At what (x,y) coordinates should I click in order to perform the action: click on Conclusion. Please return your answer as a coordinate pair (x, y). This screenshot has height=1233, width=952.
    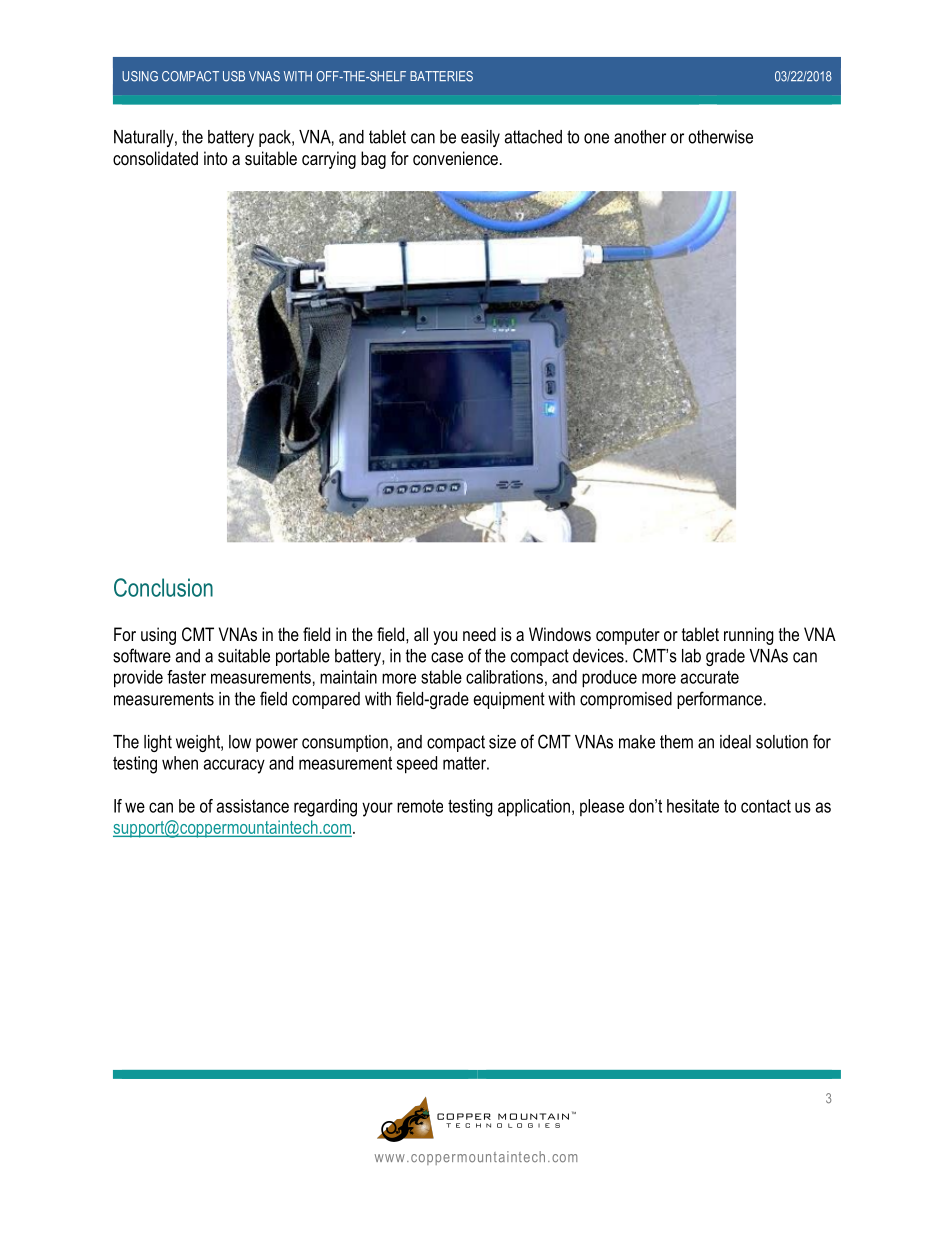
    Looking at the image, I should click on (163, 587).
